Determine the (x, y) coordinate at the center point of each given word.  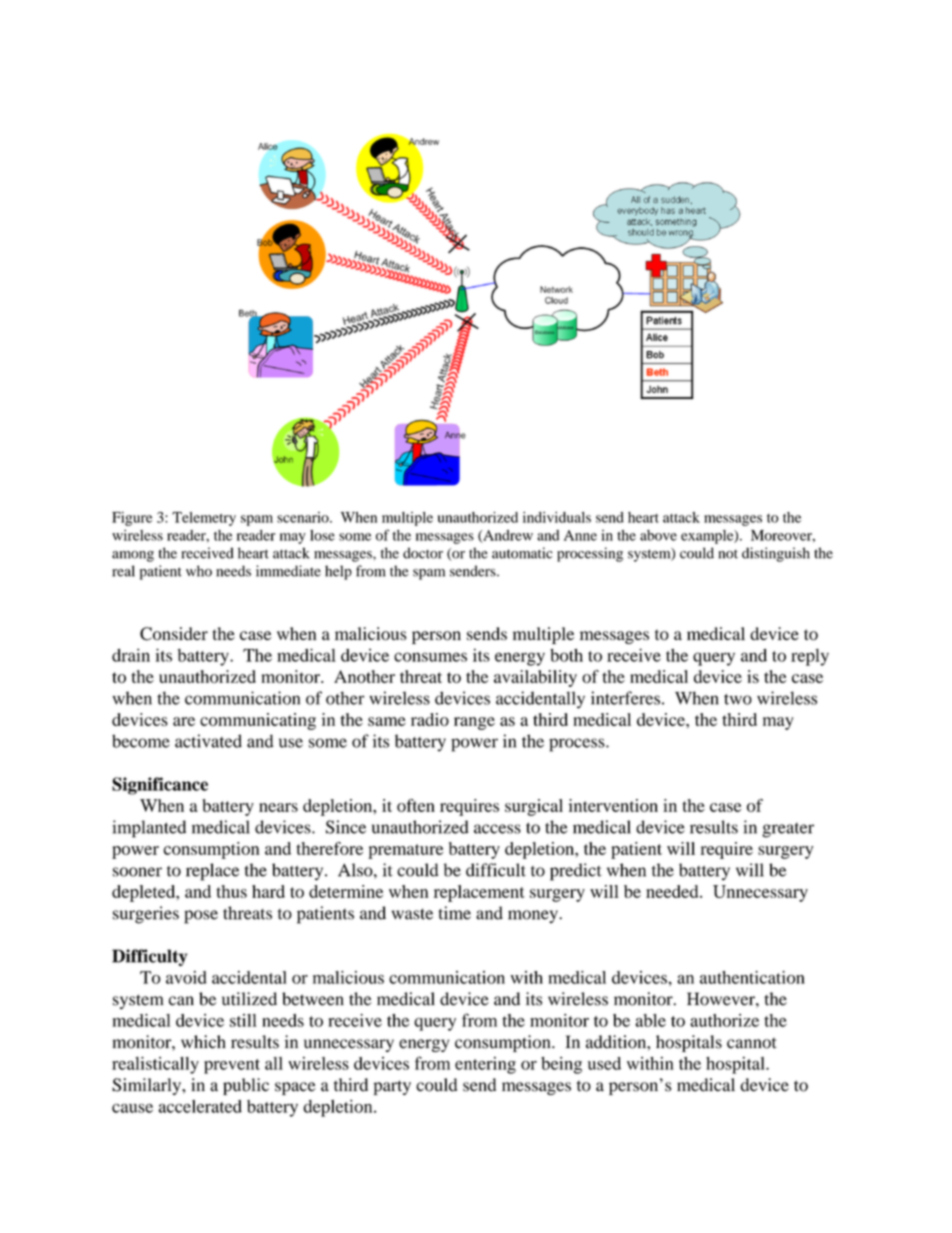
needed (673, 891)
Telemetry (204, 519)
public (246, 1086)
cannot (752, 1043)
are (184, 721)
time (455, 913)
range (474, 723)
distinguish (776, 554)
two (738, 699)
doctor (423, 553)
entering (485, 1065)
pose (201, 917)
